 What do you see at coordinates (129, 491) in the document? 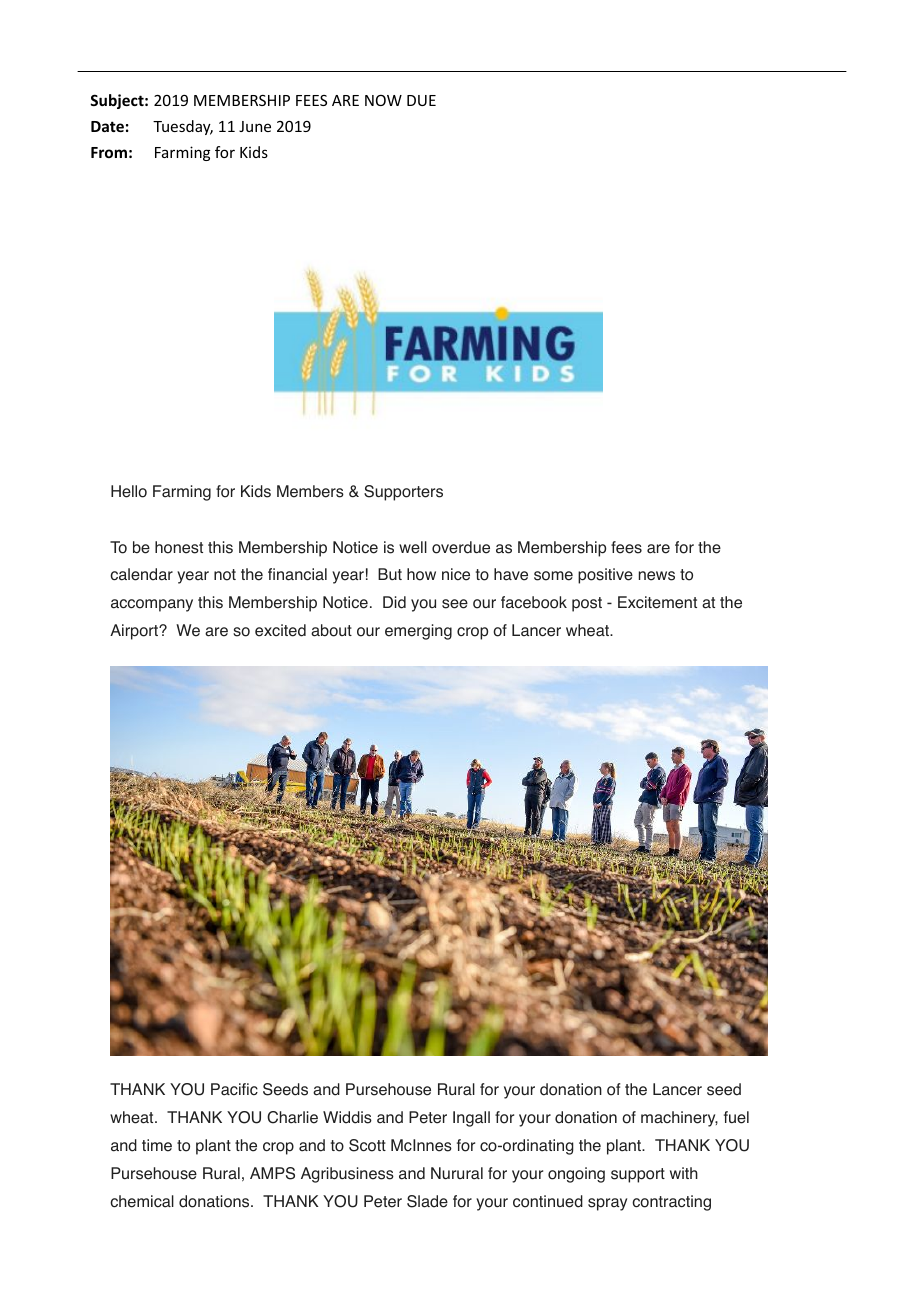
I see `Hello` at bounding box center [129, 491].
